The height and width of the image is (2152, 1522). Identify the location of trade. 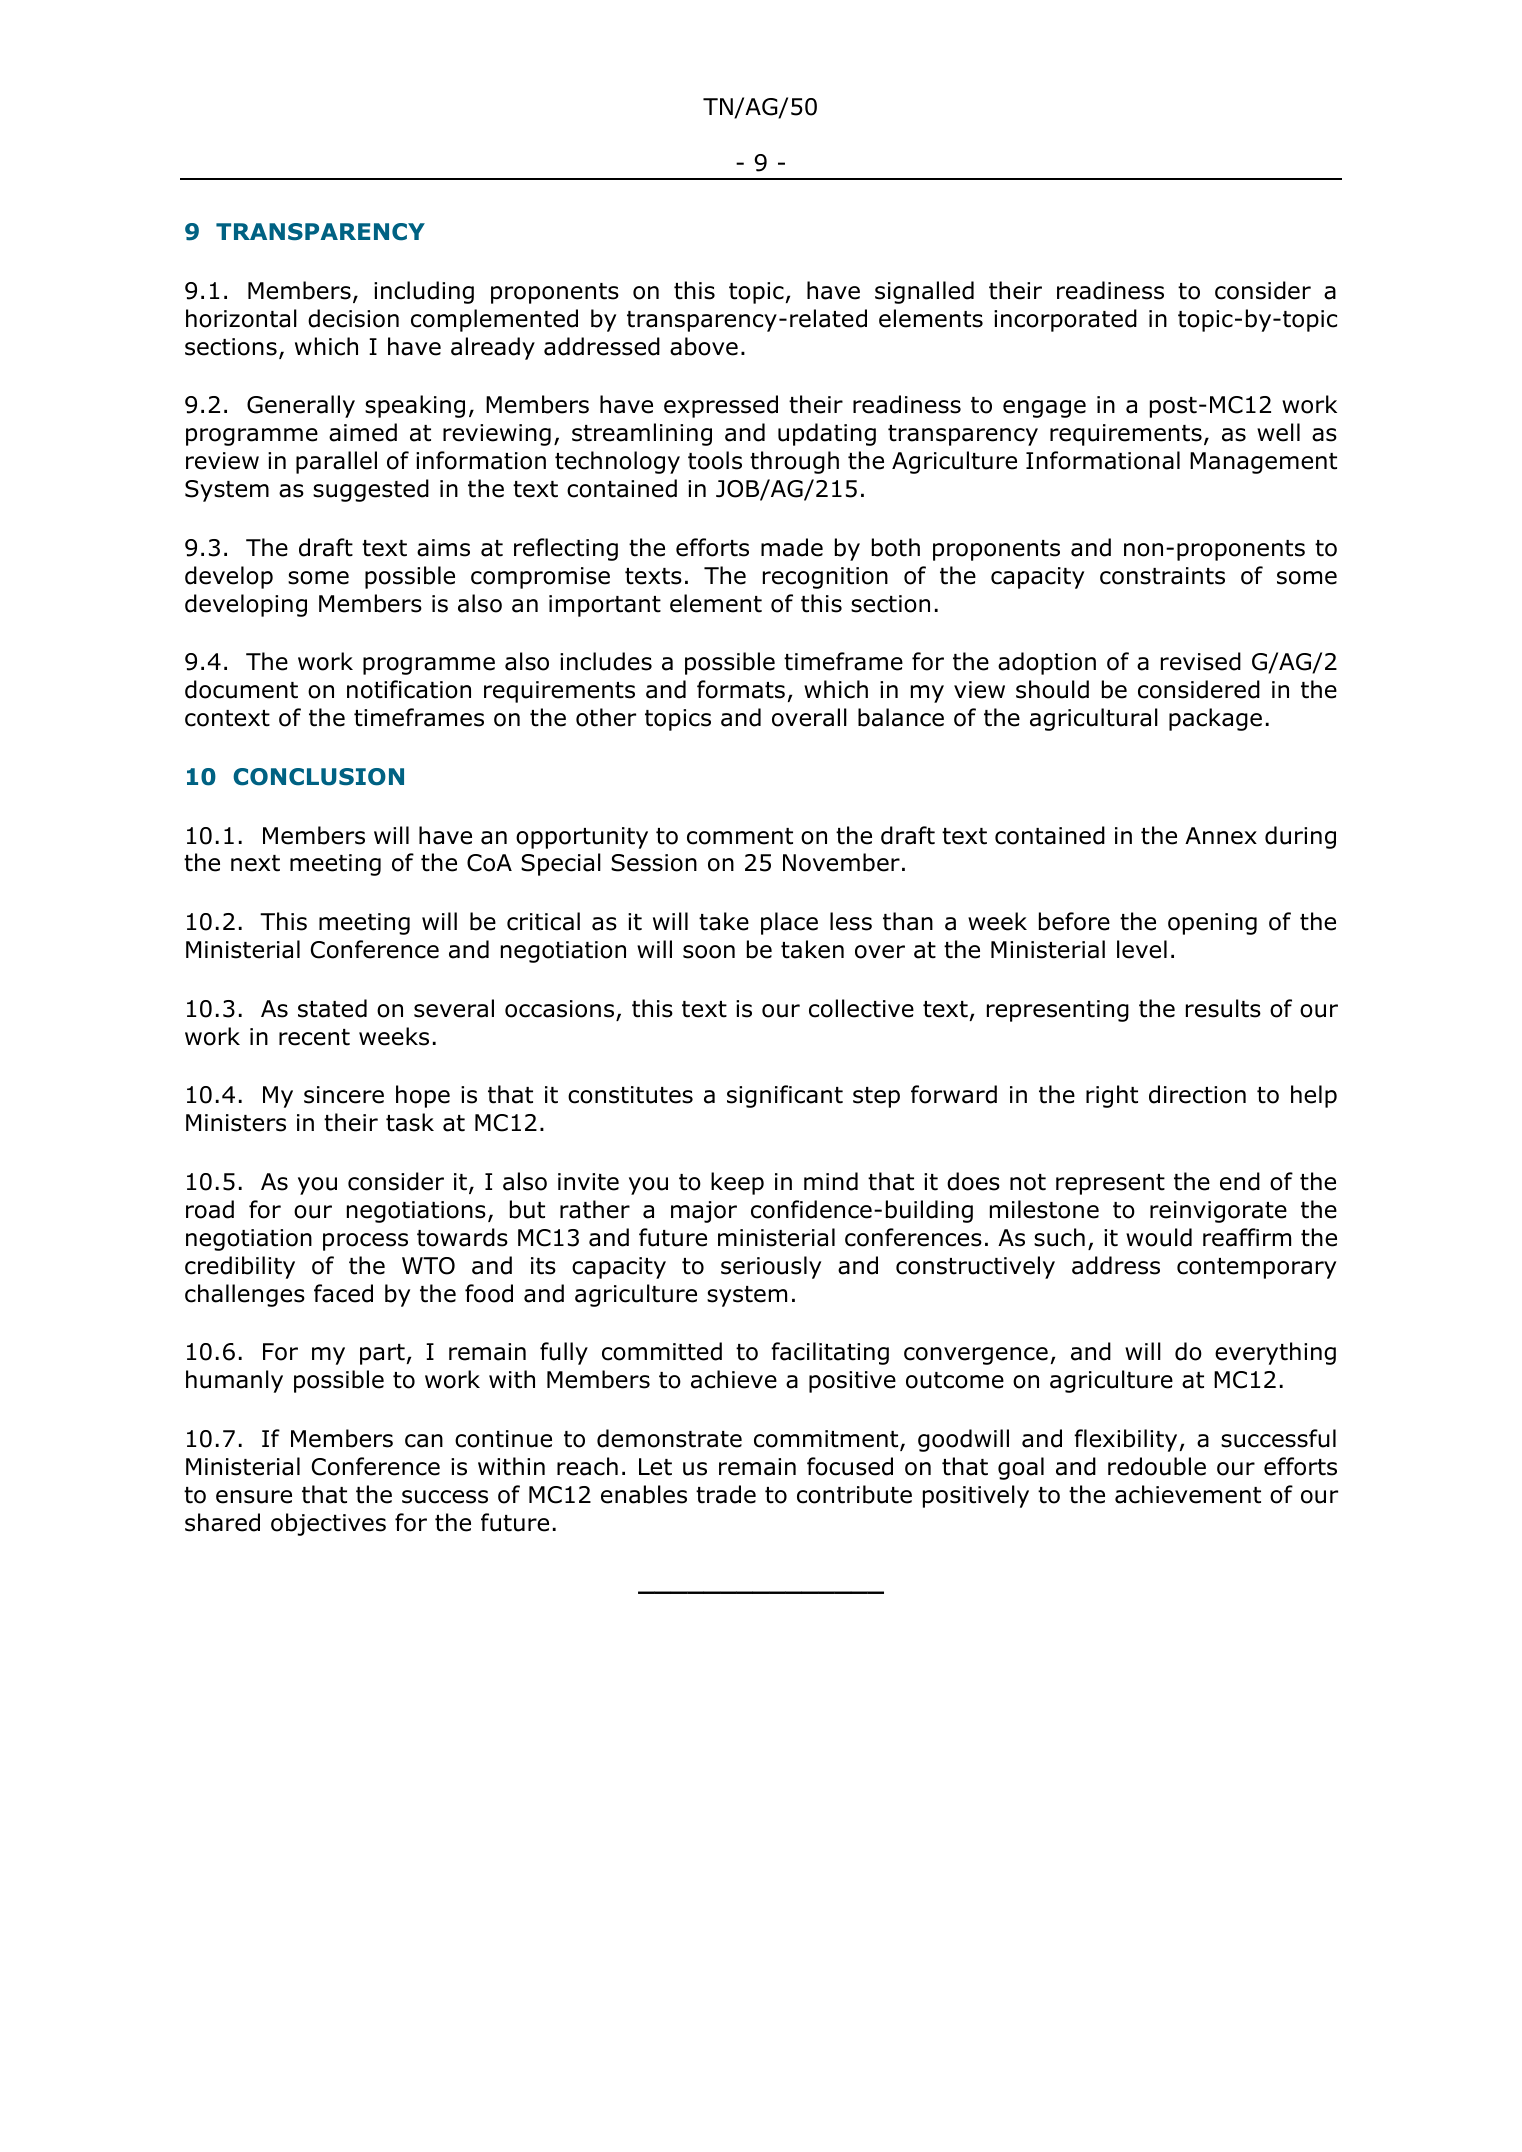
(726, 1494).
